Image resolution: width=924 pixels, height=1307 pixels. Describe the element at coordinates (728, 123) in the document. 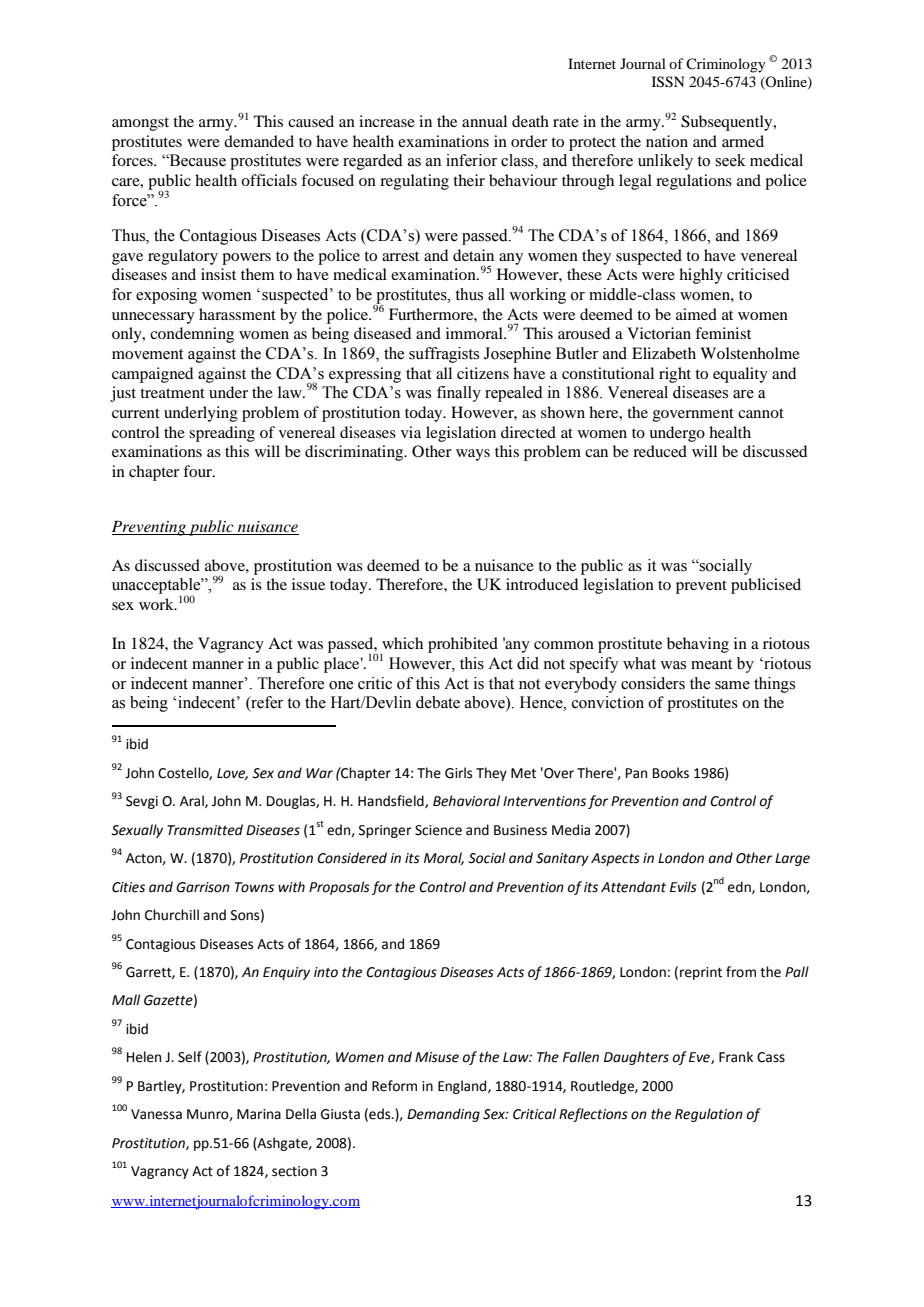

I see `Subsequently` at that location.
